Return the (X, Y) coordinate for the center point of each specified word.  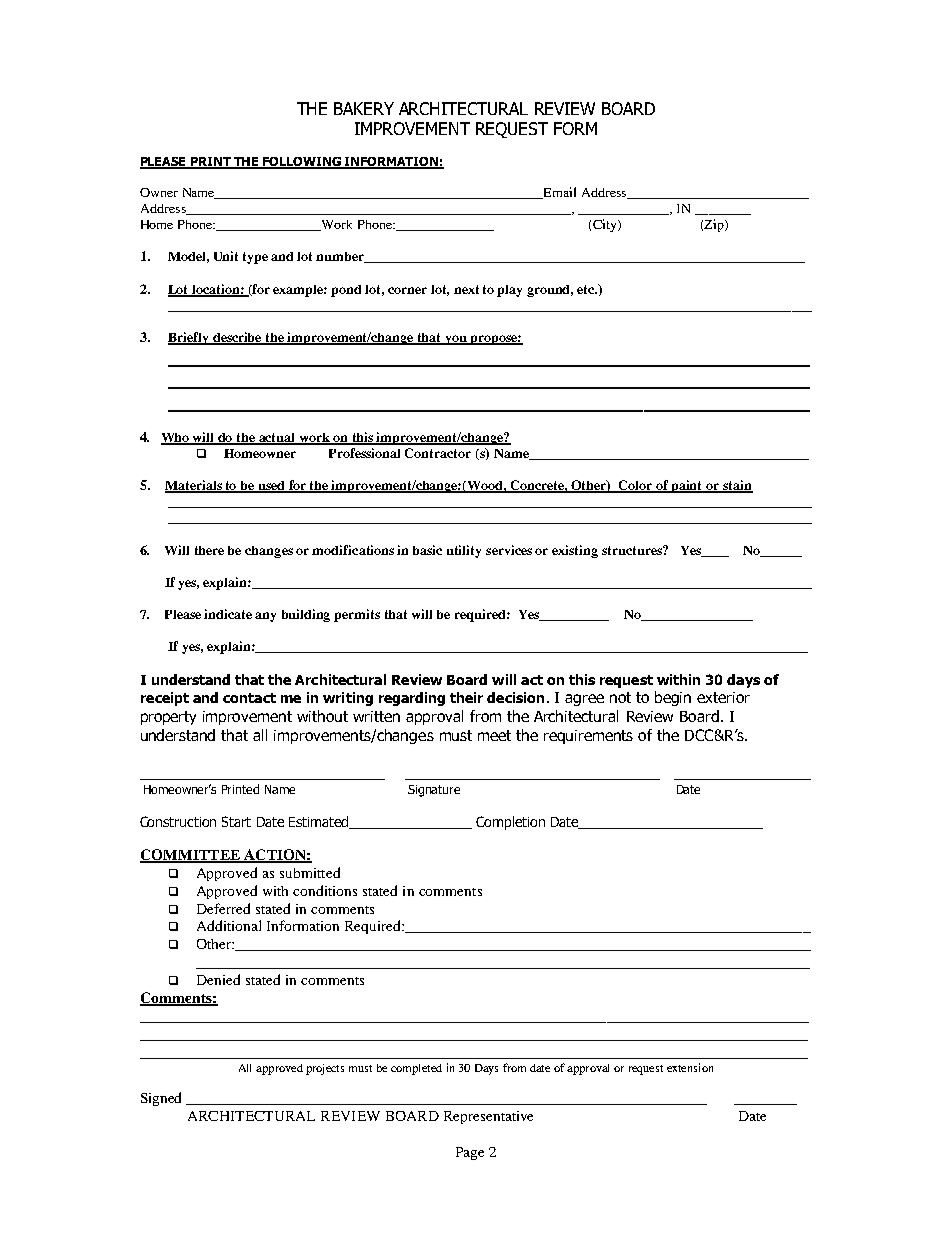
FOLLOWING (302, 163)
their (466, 697)
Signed (161, 1099)
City (606, 225)
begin (673, 698)
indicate (228, 614)
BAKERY (364, 108)
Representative (488, 1117)
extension (690, 1067)
